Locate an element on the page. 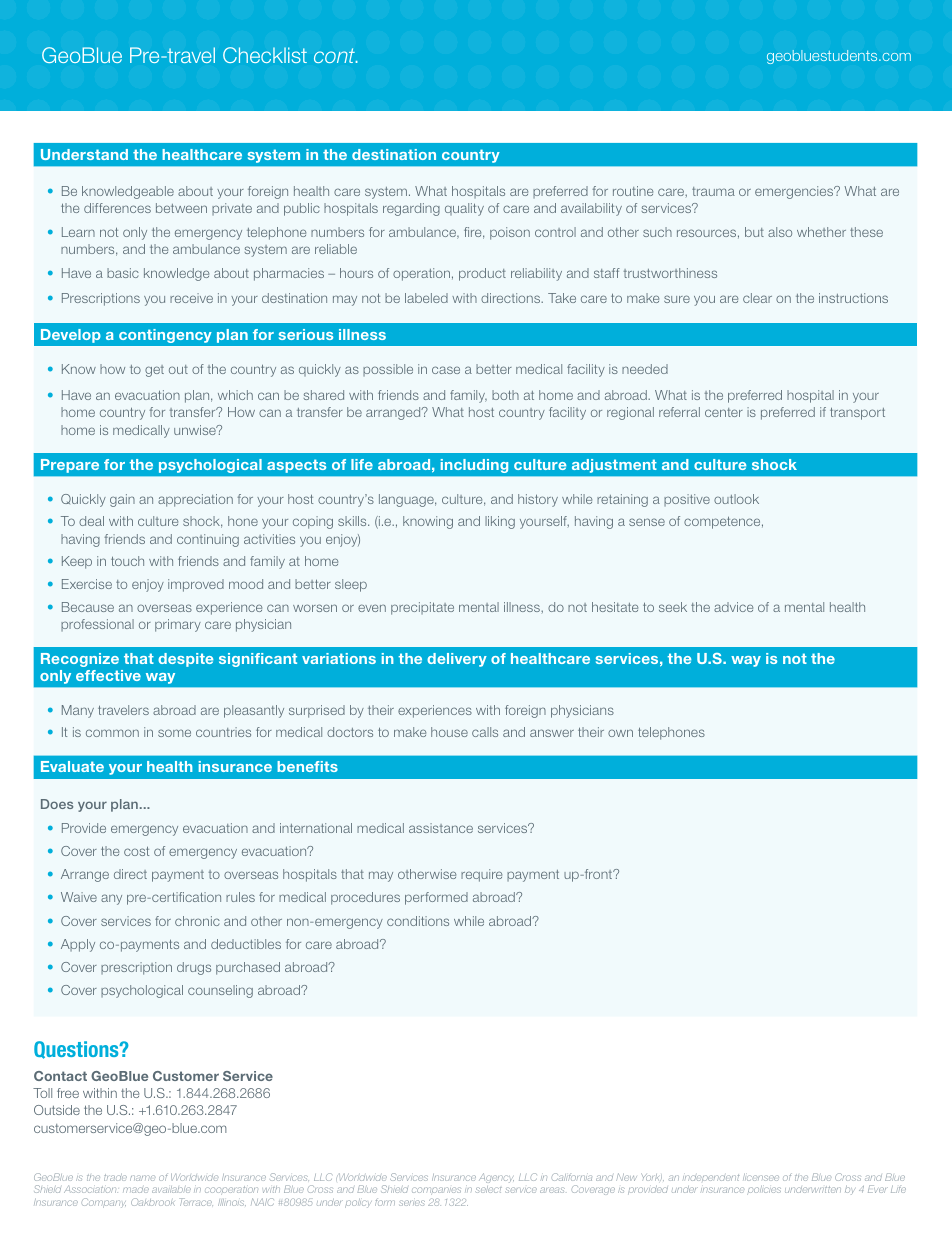 This document has height=1233, width=952. advice is located at coordinates (733, 607).
